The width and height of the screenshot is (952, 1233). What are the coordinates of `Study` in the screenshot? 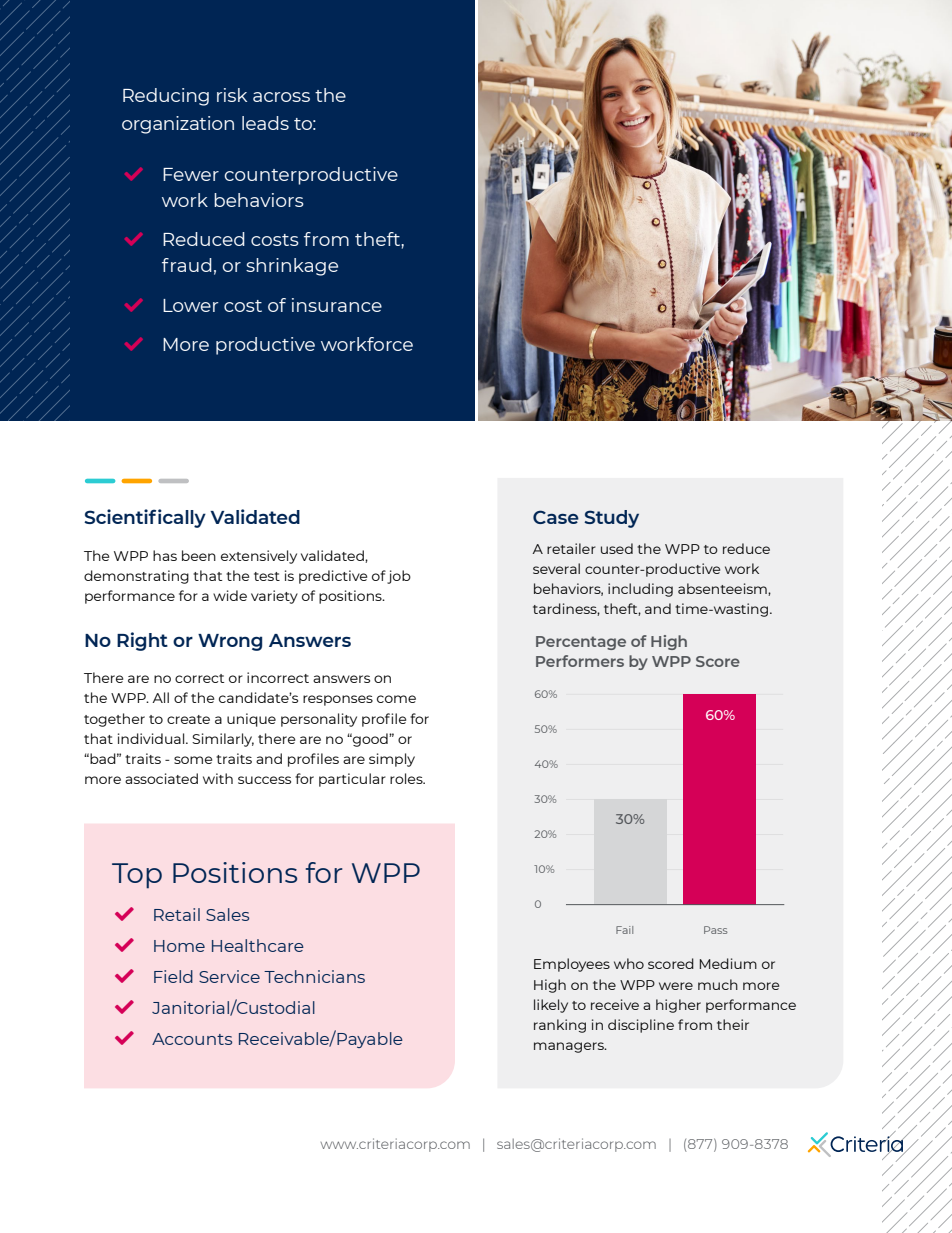 It's located at (611, 519).
